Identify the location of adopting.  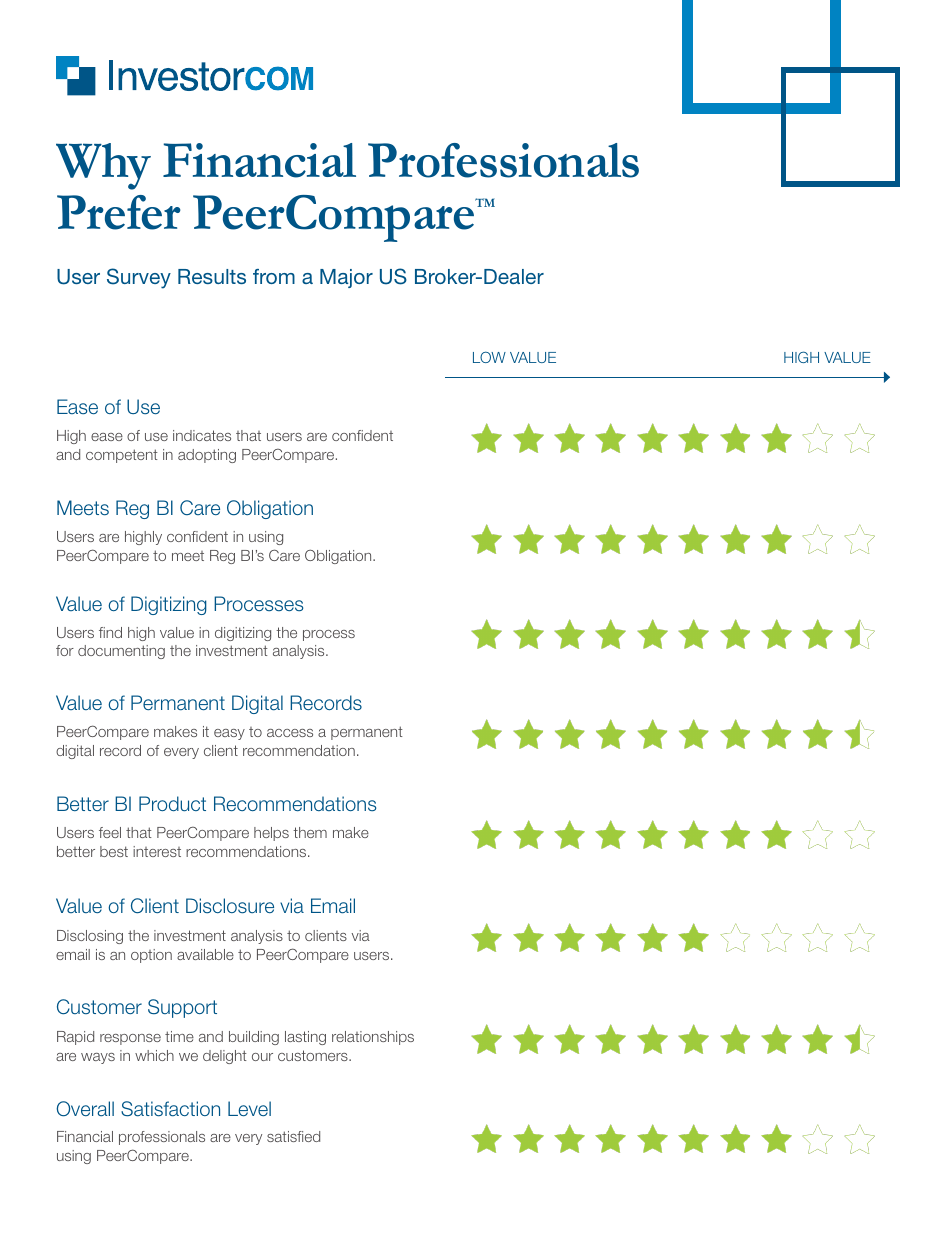
(207, 456).
